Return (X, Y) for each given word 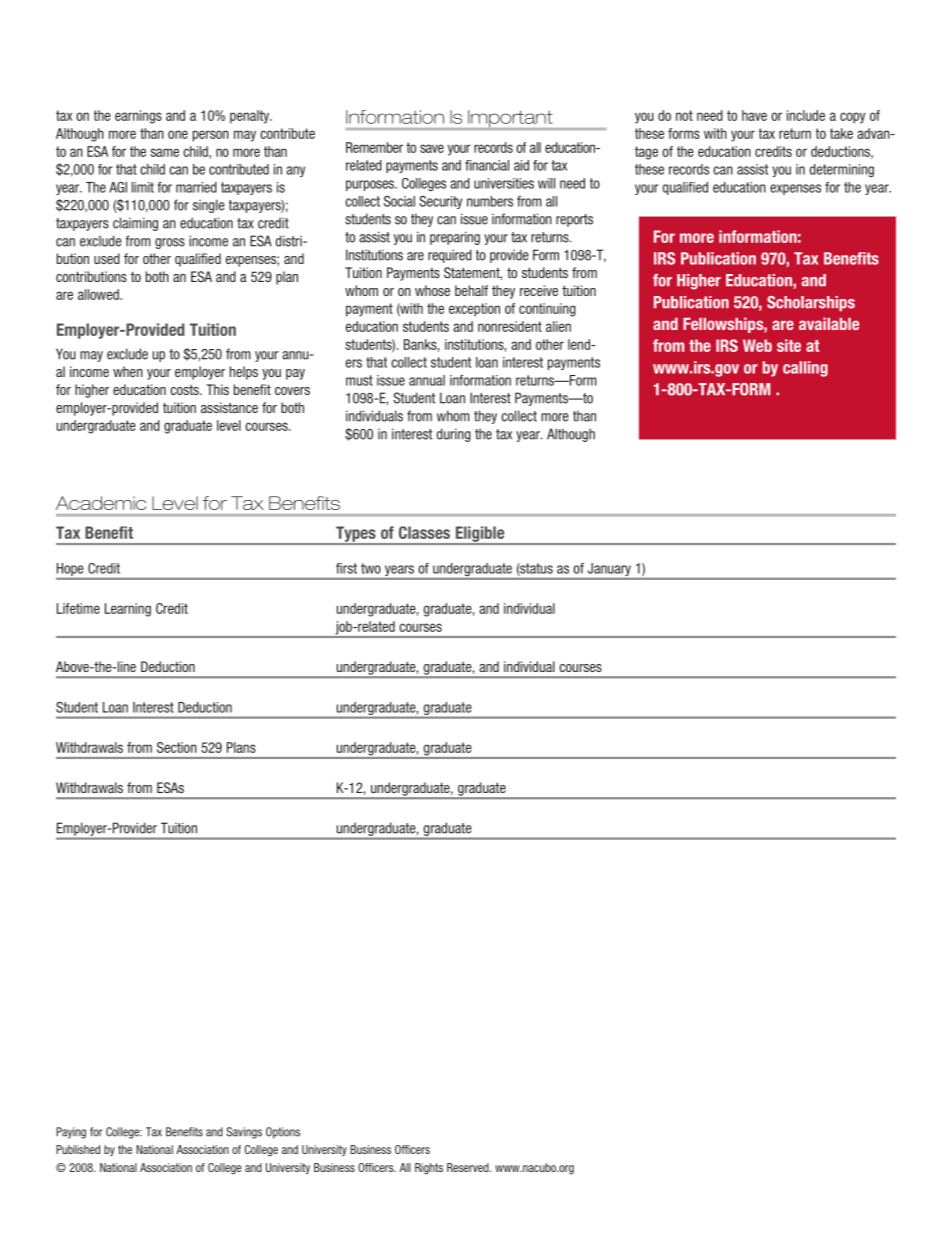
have (754, 115)
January (609, 571)
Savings (244, 1133)
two (371, 568)
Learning (128, 610)
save (432, 148)
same (164, 152)
